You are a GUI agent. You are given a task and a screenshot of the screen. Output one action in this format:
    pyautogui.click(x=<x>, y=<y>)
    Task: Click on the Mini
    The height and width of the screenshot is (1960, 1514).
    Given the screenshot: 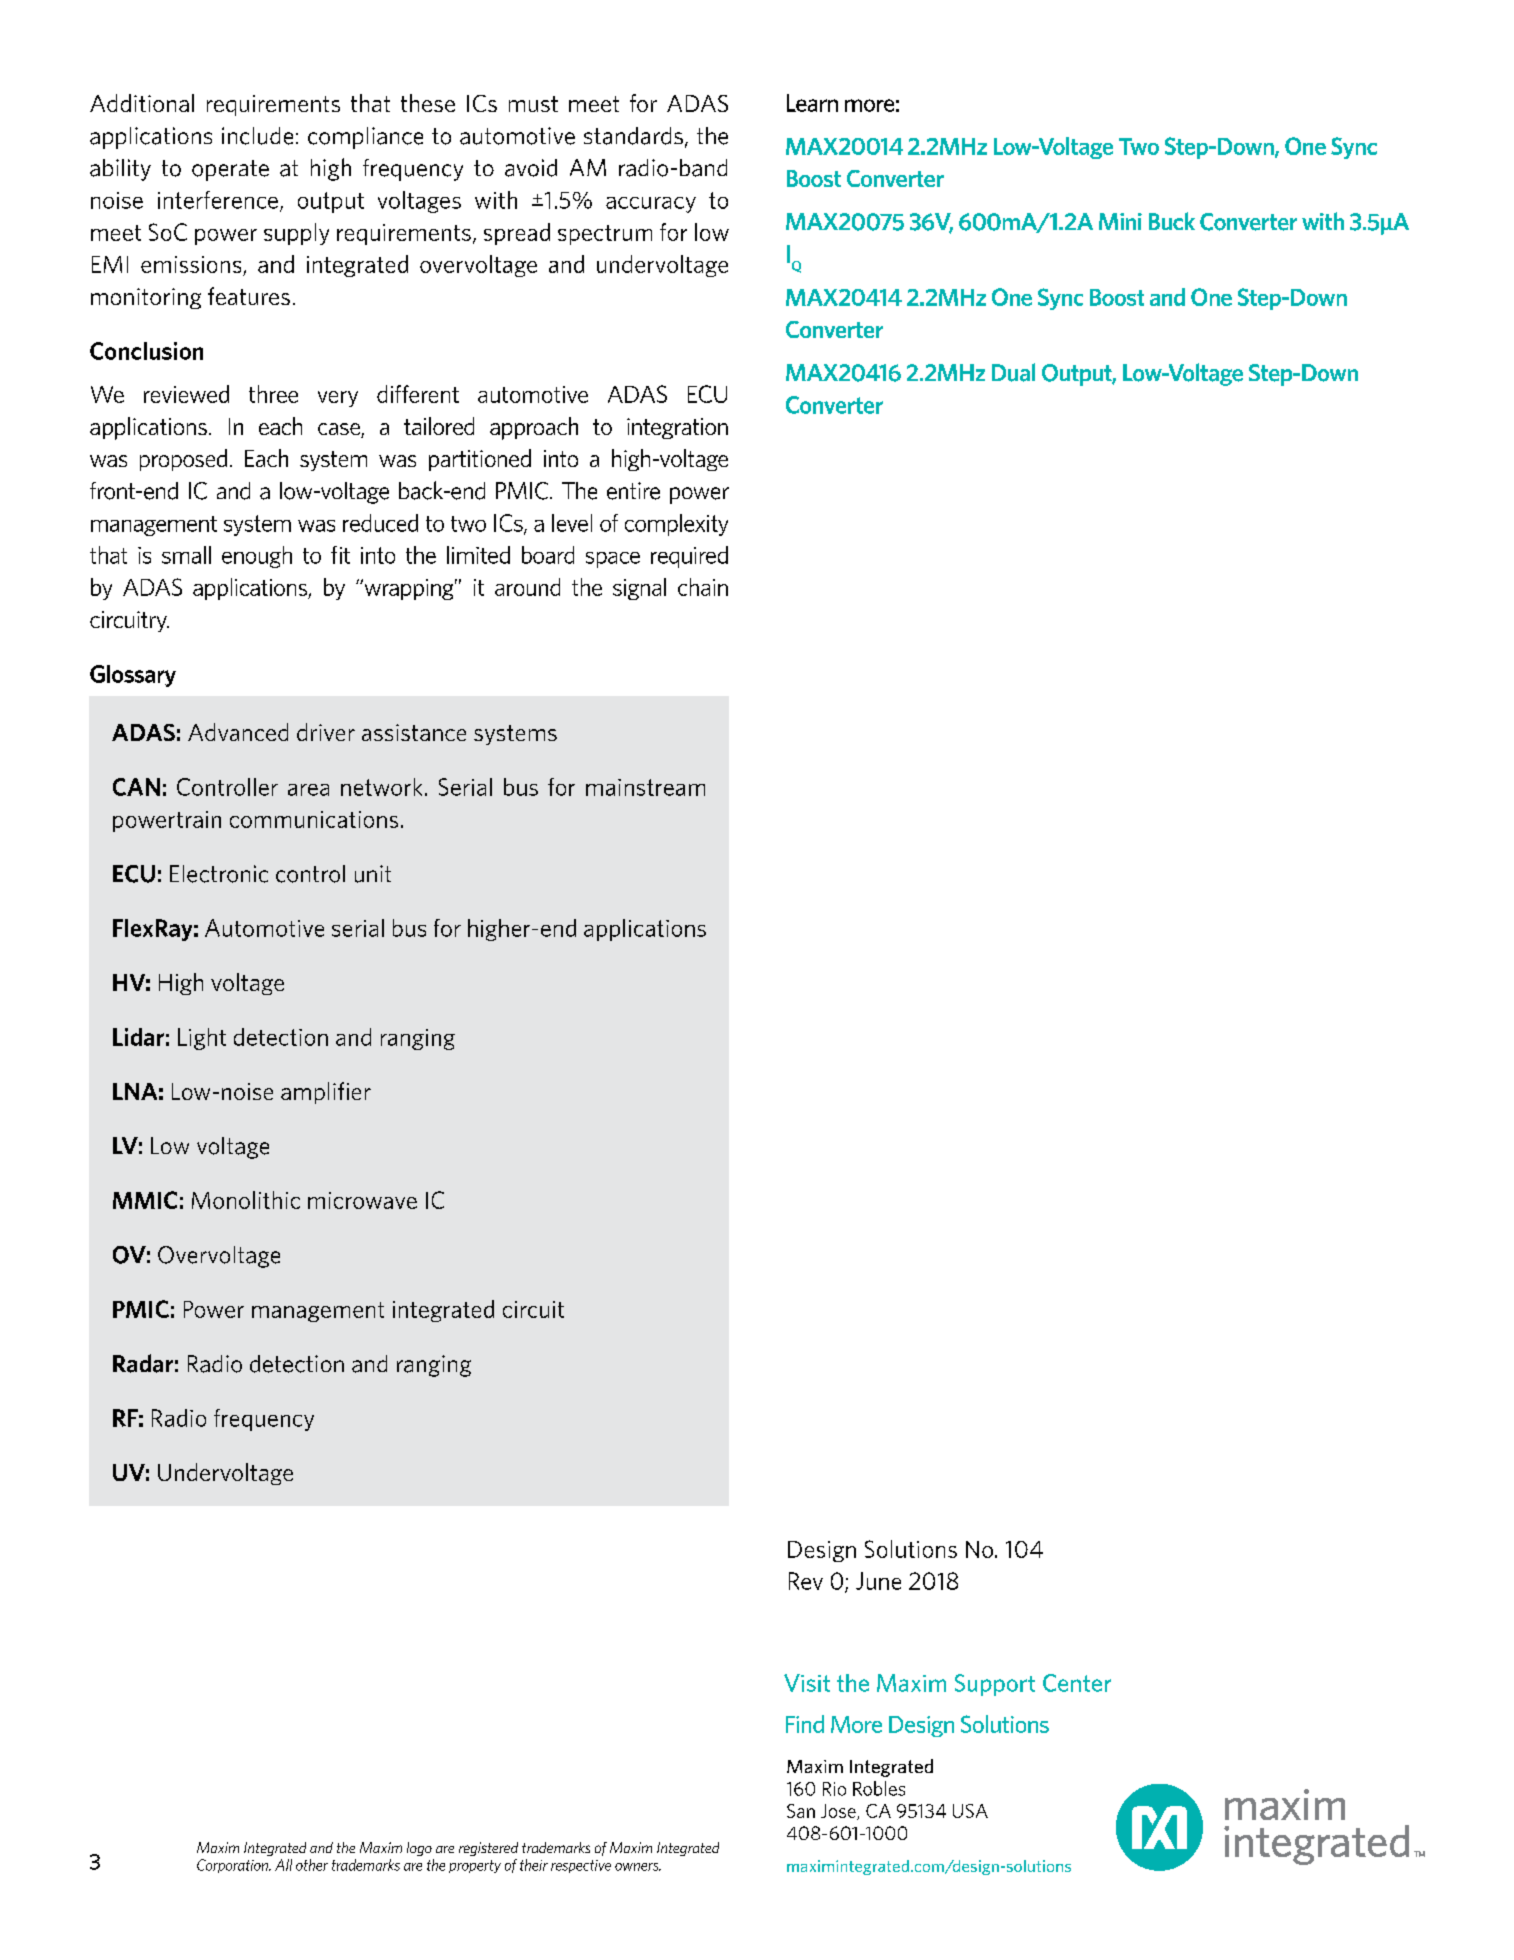 What is the action you would take?
    pyautogui.click(x=1120, y=221)
